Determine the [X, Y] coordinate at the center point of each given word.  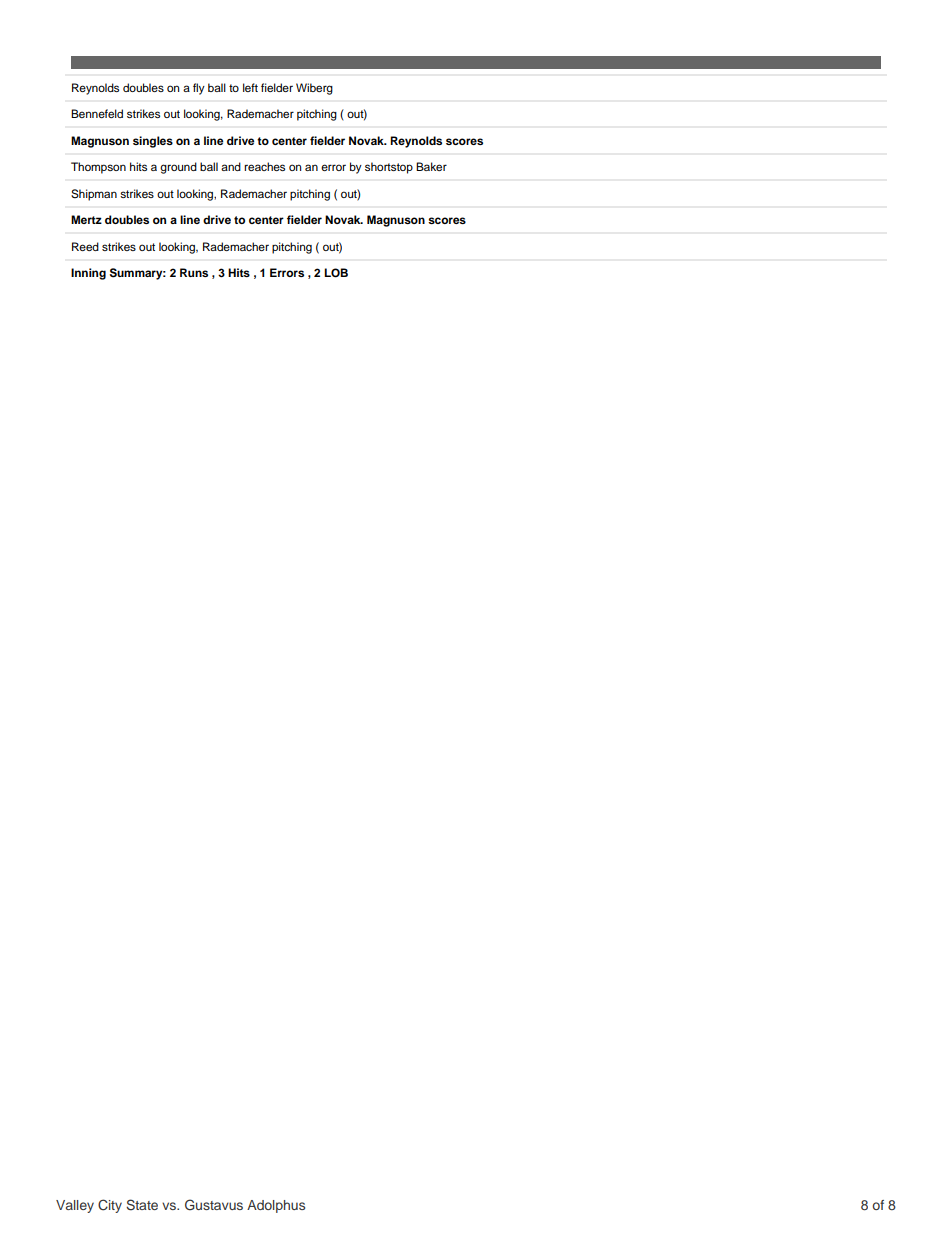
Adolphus [276, 1206]
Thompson [98, 168]
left [250, 87]
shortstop [389, 168]
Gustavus [214, 1205]
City [110, 1206]
